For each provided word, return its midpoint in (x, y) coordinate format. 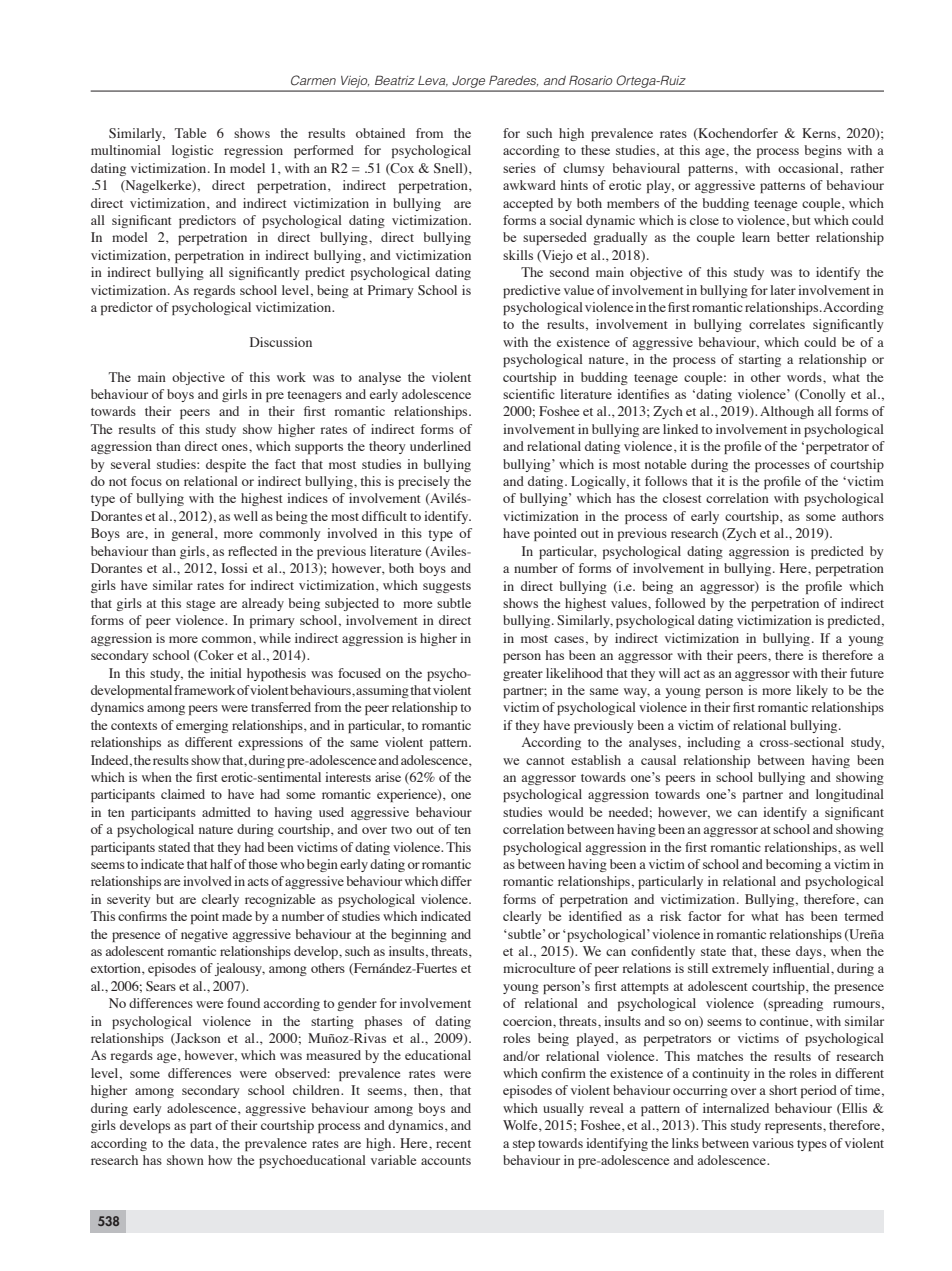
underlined (440, 446)
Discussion (281, 342)
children (317, 1090)
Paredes (513, 80)
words (805, 377)
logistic (192, 151)
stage (200, 605)
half (221, 864)
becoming (794, 865)
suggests (447, 587)
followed (680, 603)
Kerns (819, 133)
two (401, 830)
